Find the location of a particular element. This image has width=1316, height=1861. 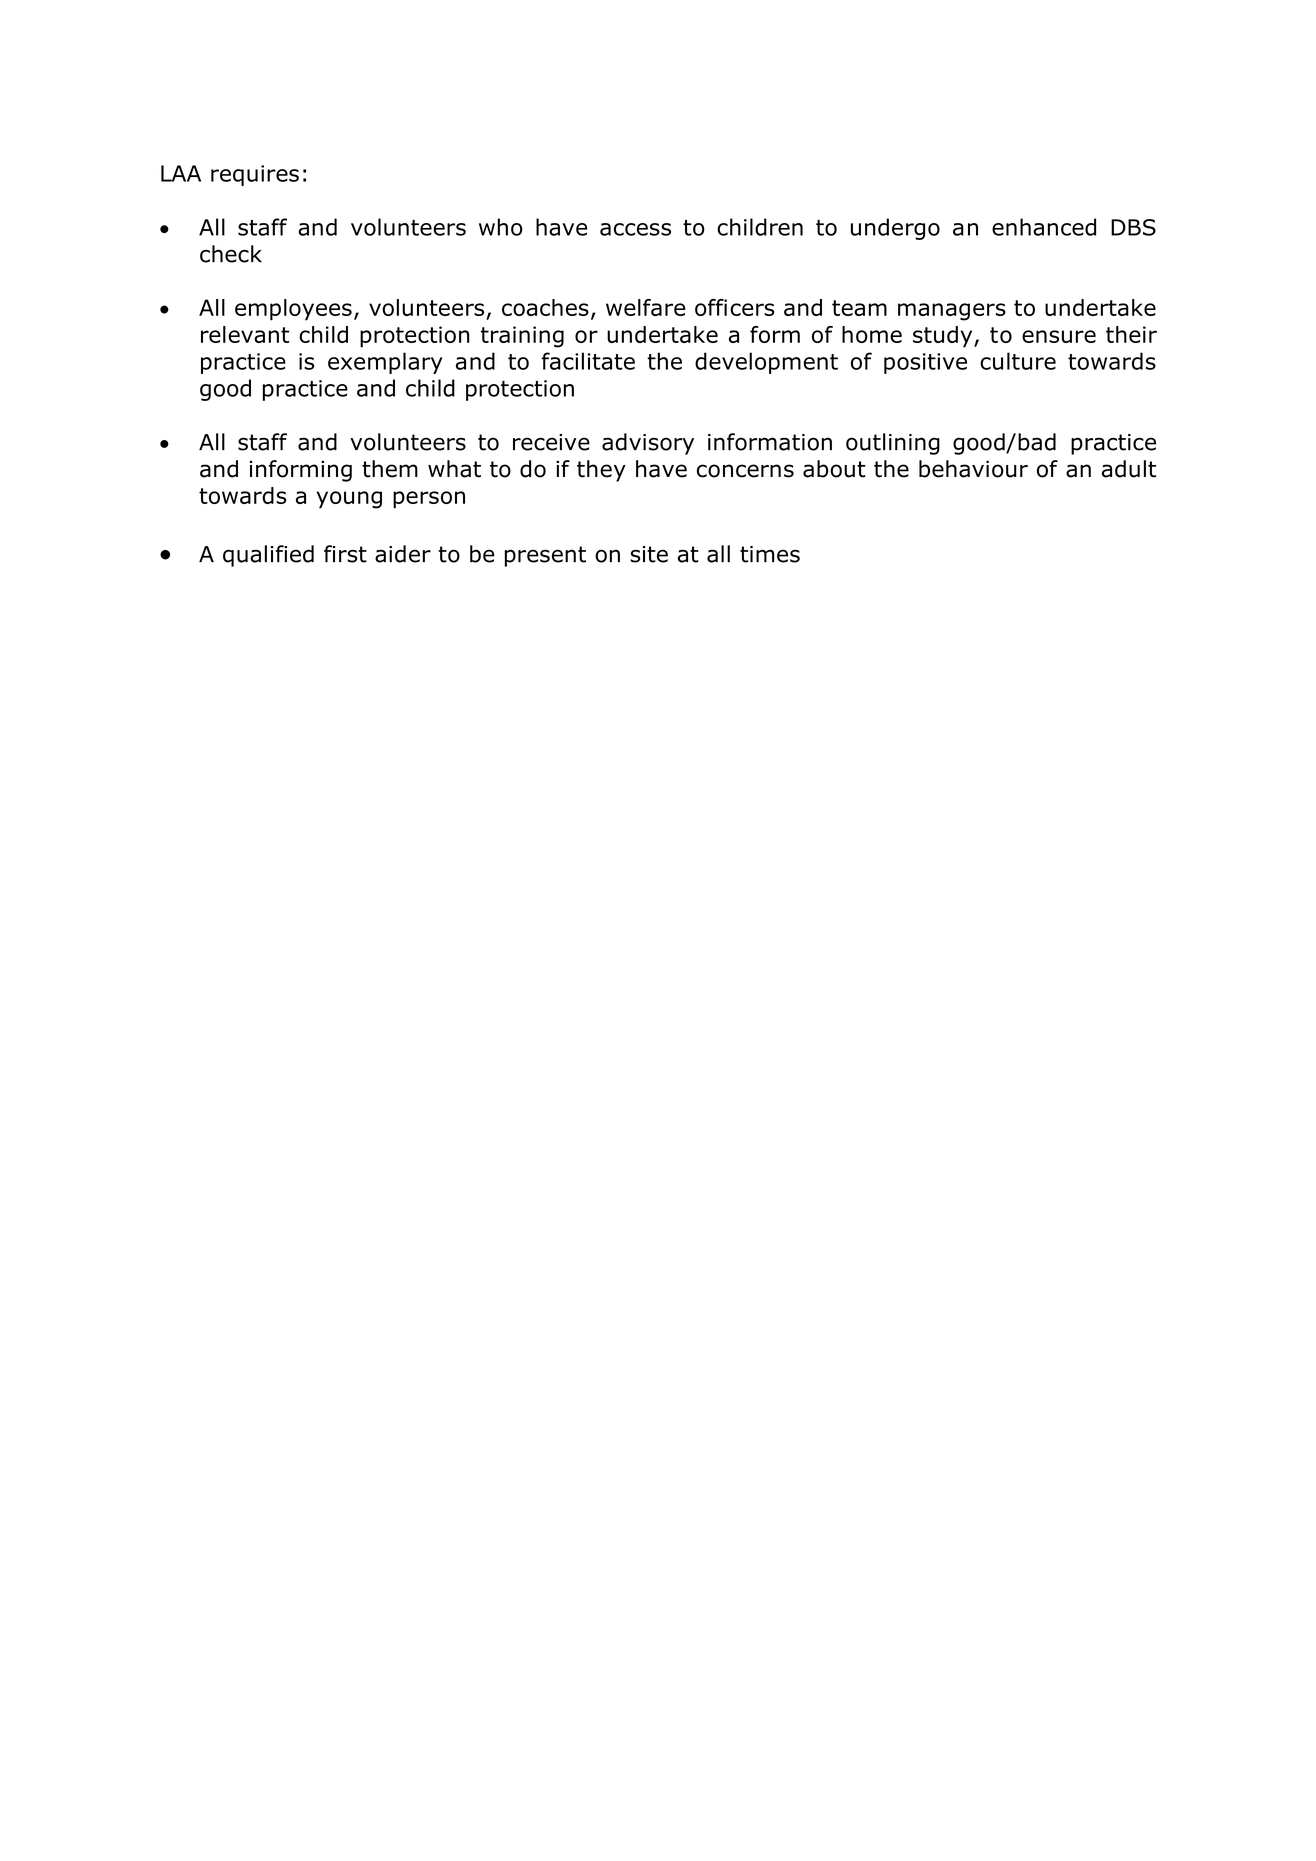

culture is located at coordinates (1018, 361).
